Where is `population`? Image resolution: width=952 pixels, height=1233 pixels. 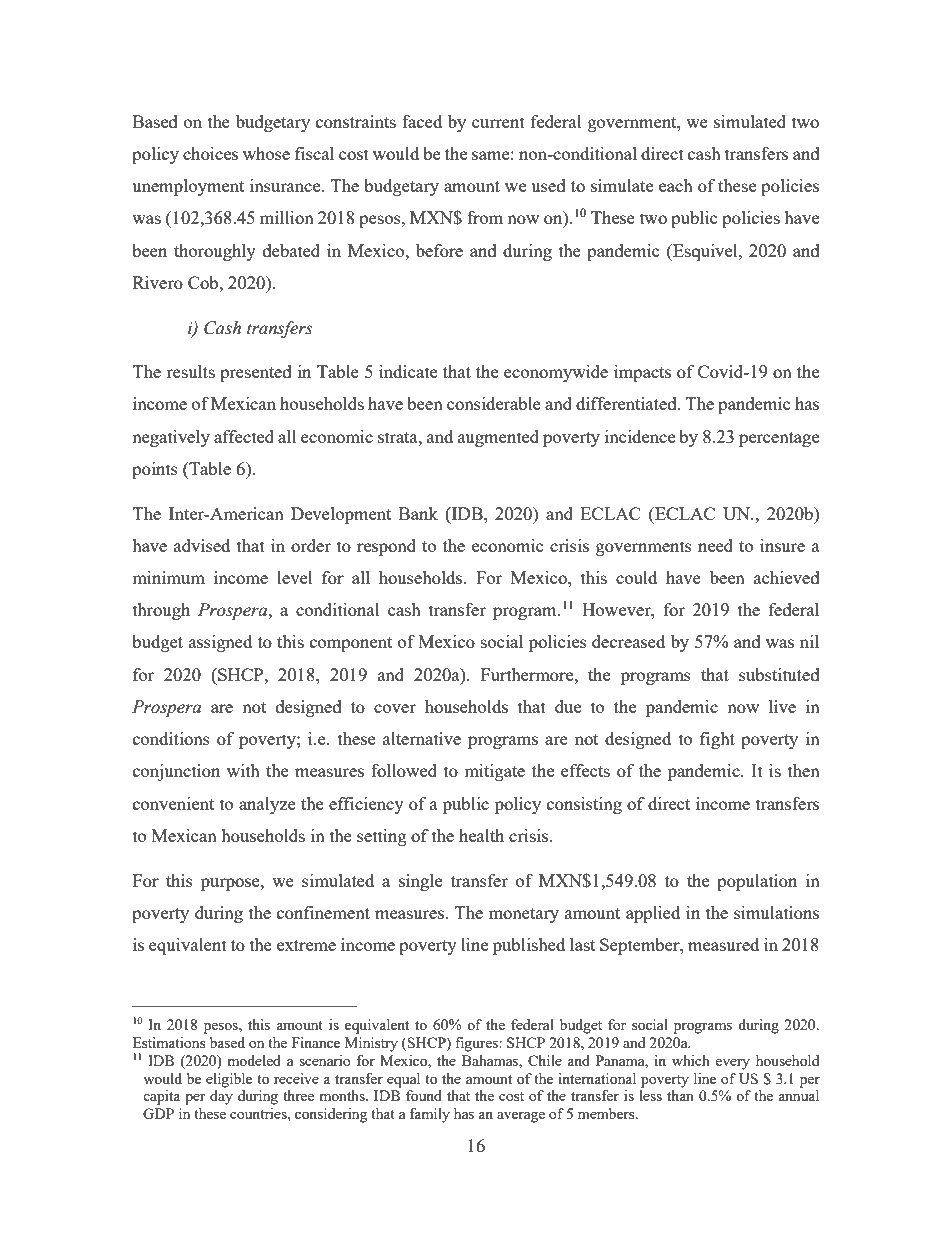 population is located at coordinates (757, 882).
